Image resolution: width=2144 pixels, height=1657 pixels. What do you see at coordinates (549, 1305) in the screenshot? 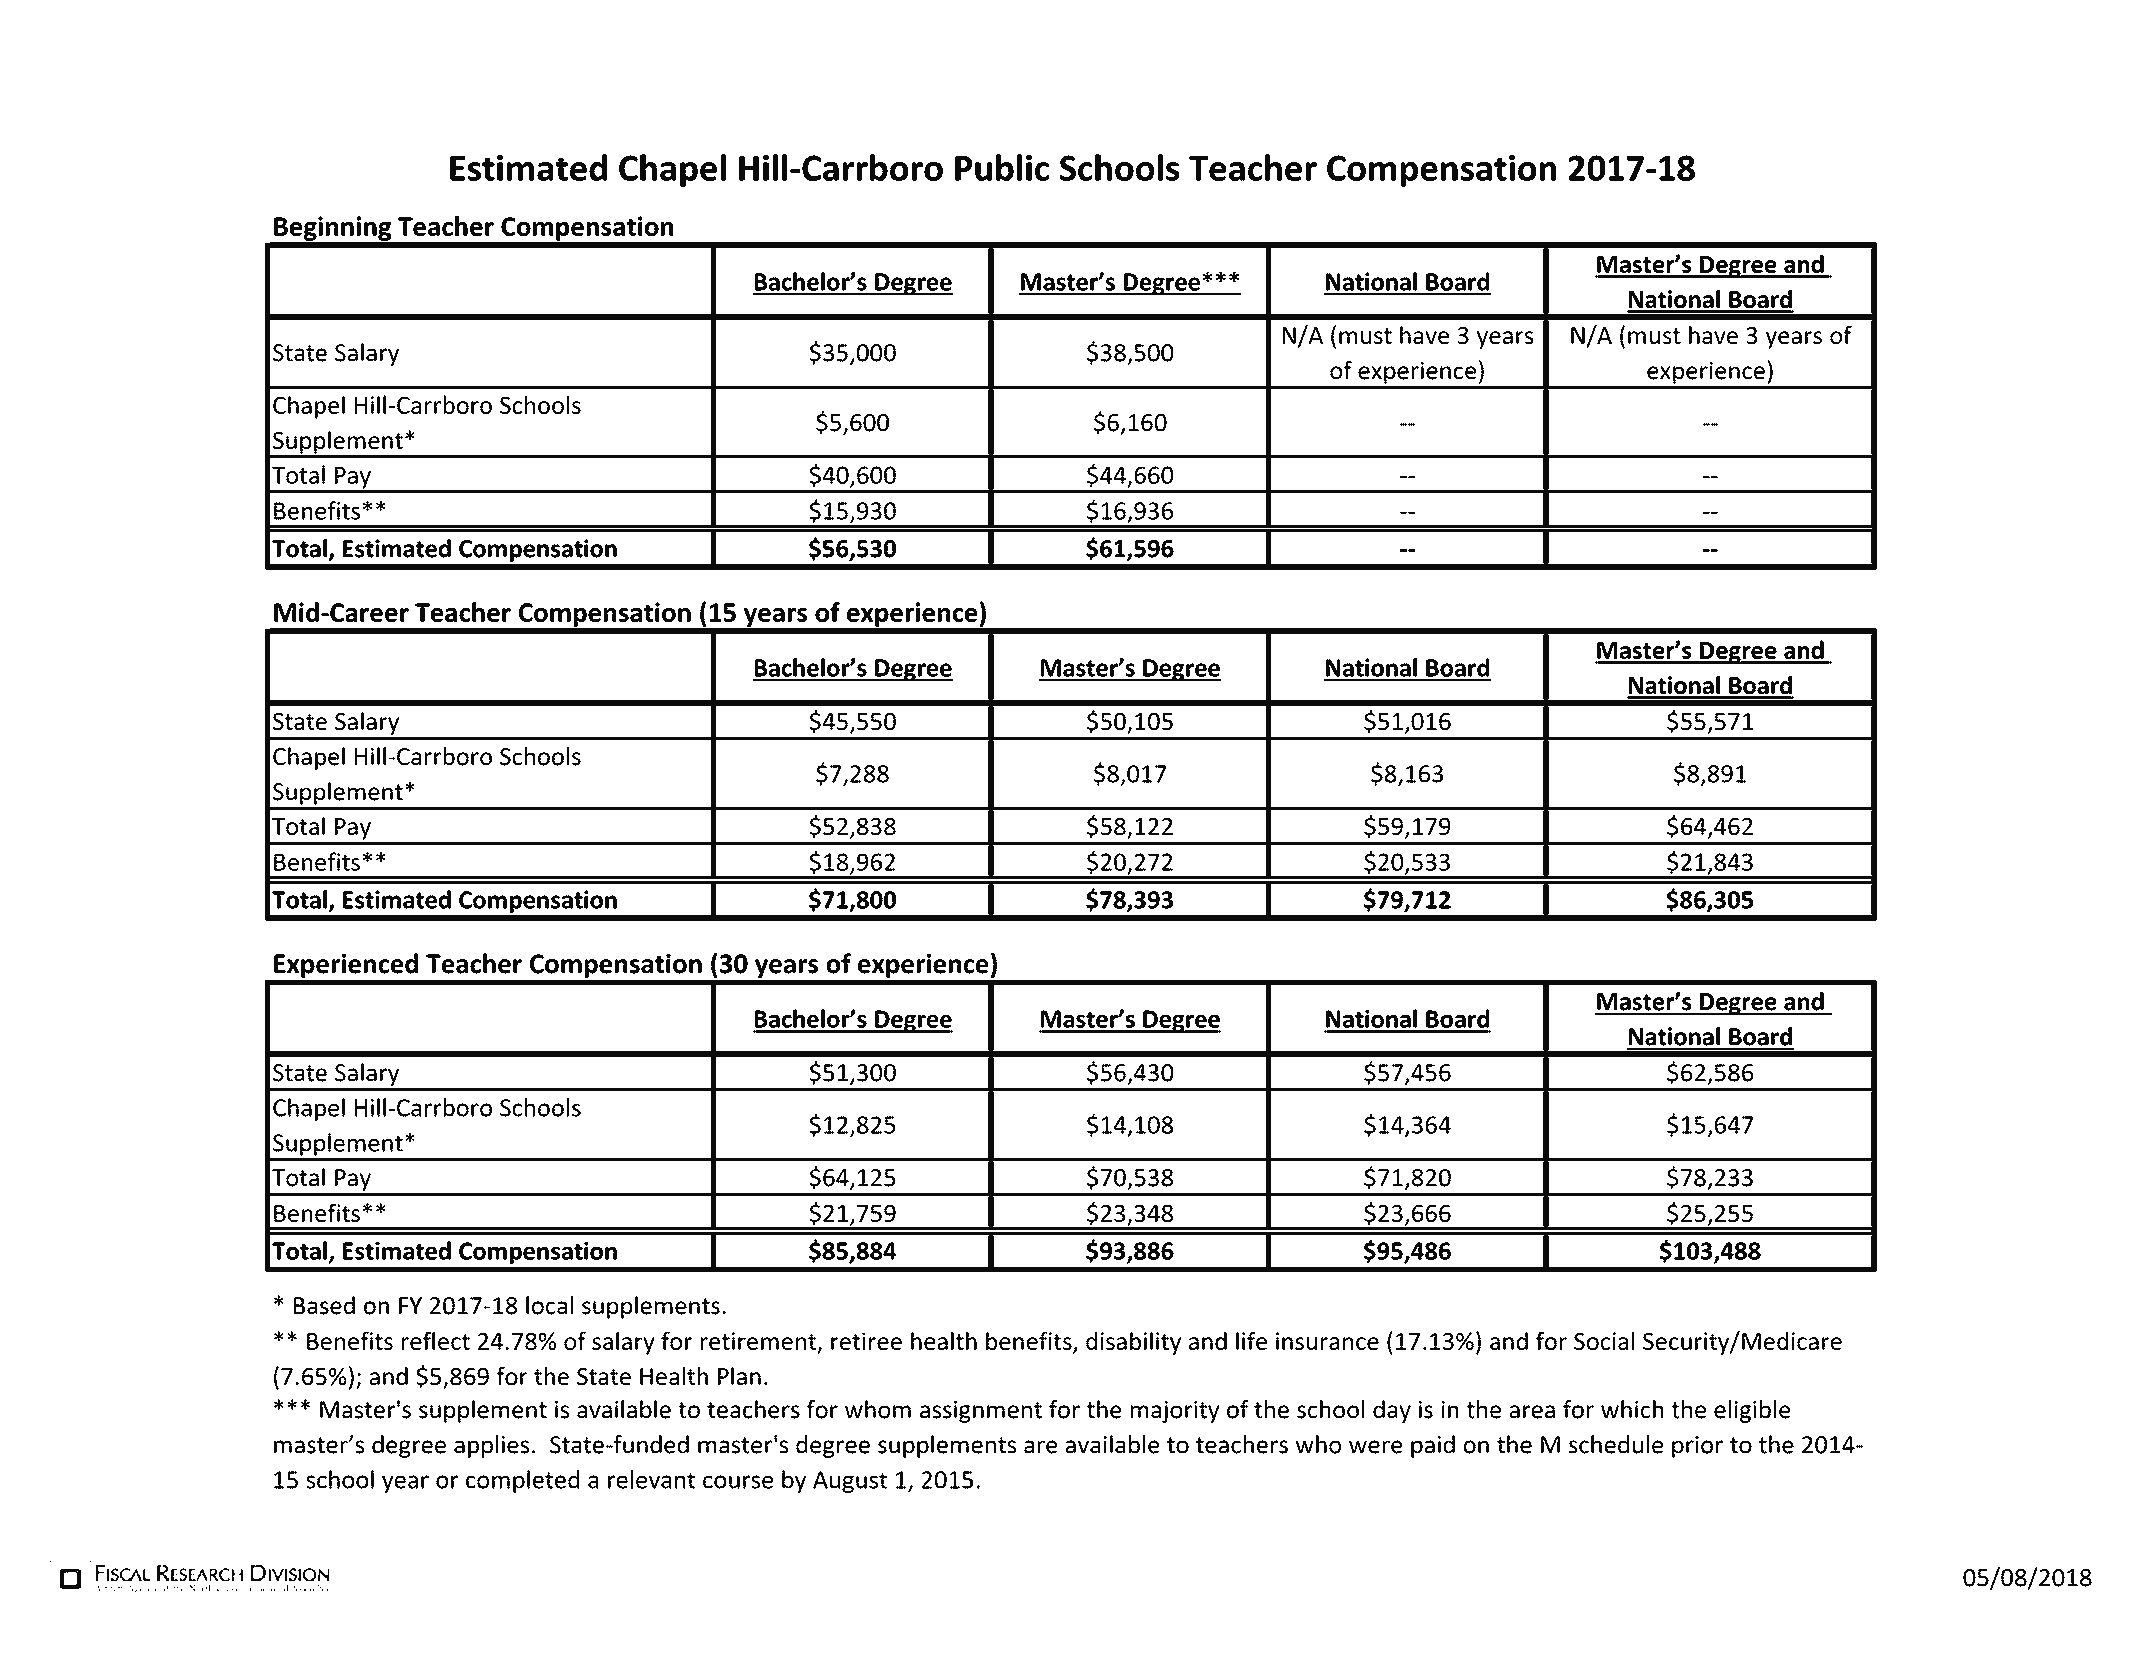
I see `local` at bounding box center [549, 1305].
